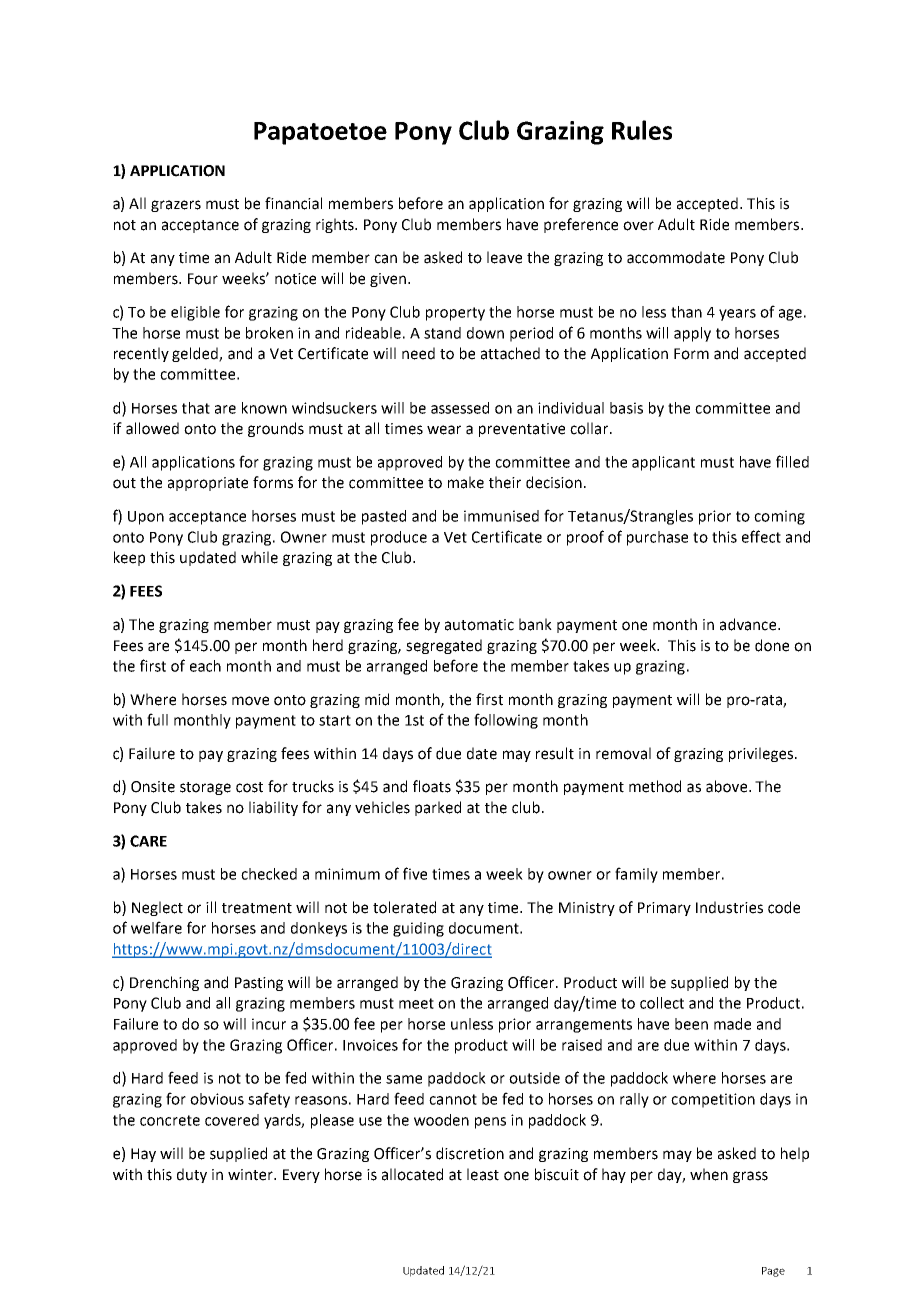 The image size is (924, 1308). Describe the element at coordinates (642, 130) in the screenshot. I see `Rules` at that location.
